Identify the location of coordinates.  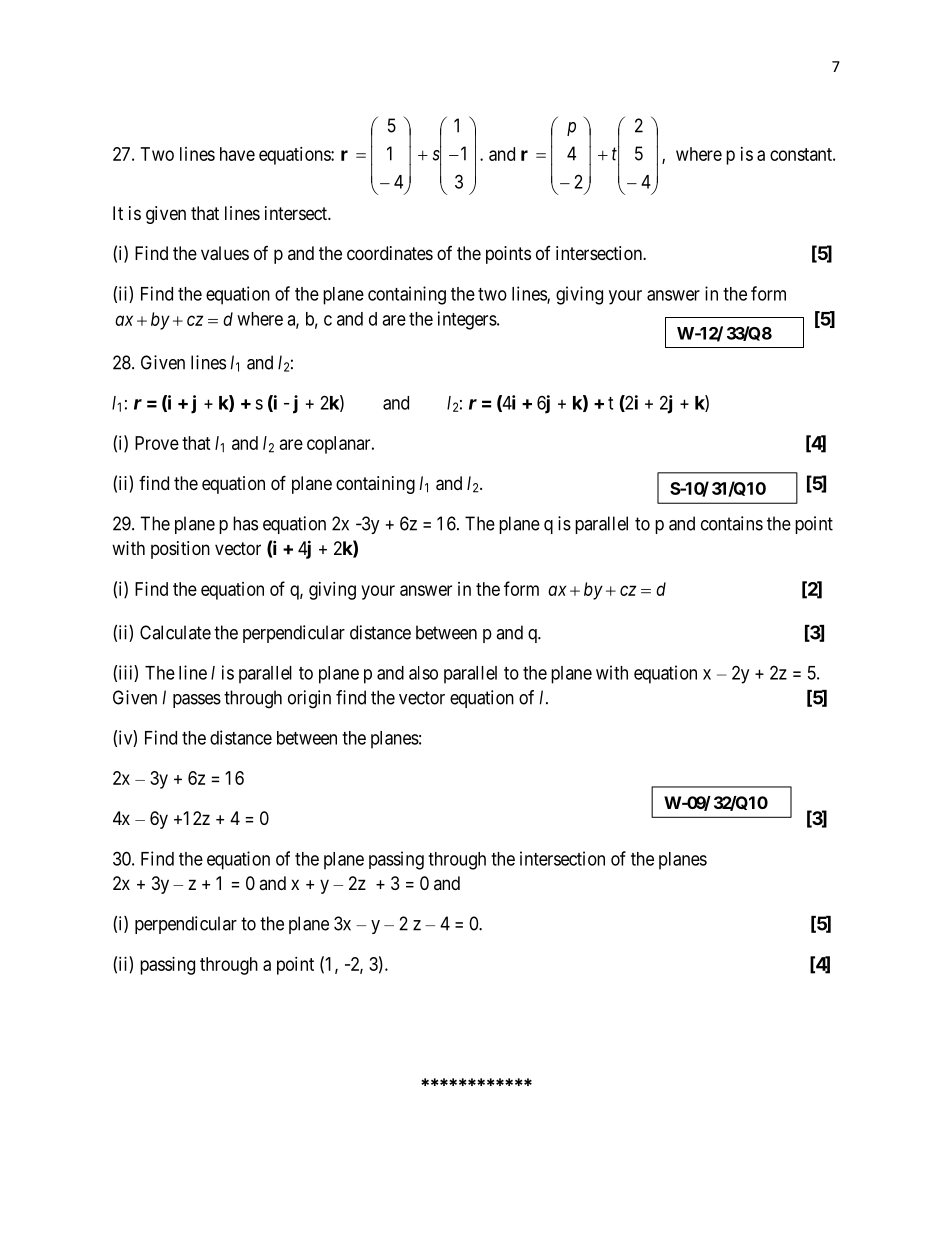
(390, 253).
